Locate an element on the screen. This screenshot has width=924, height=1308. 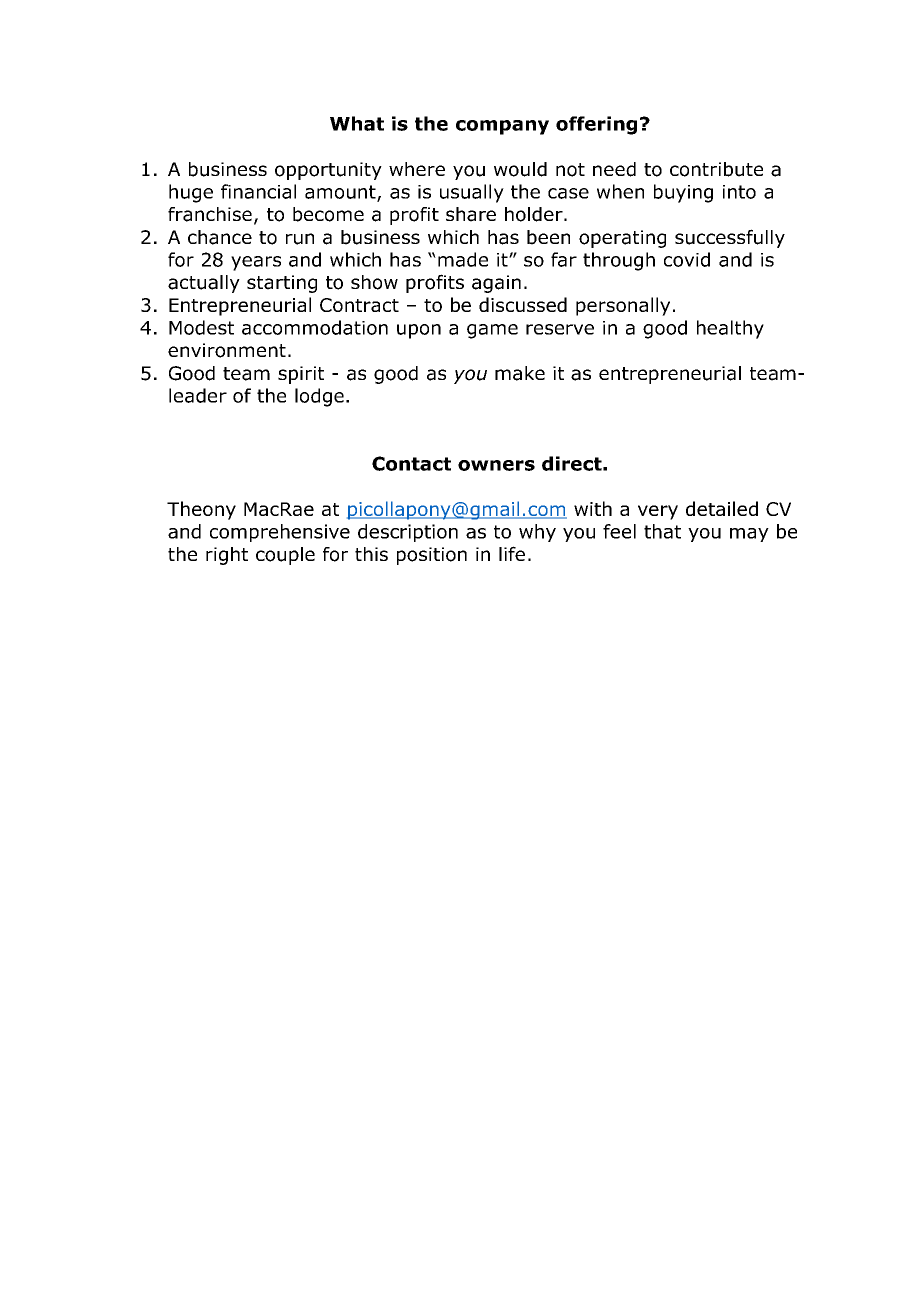
make is located at coordinates (520, 373).
